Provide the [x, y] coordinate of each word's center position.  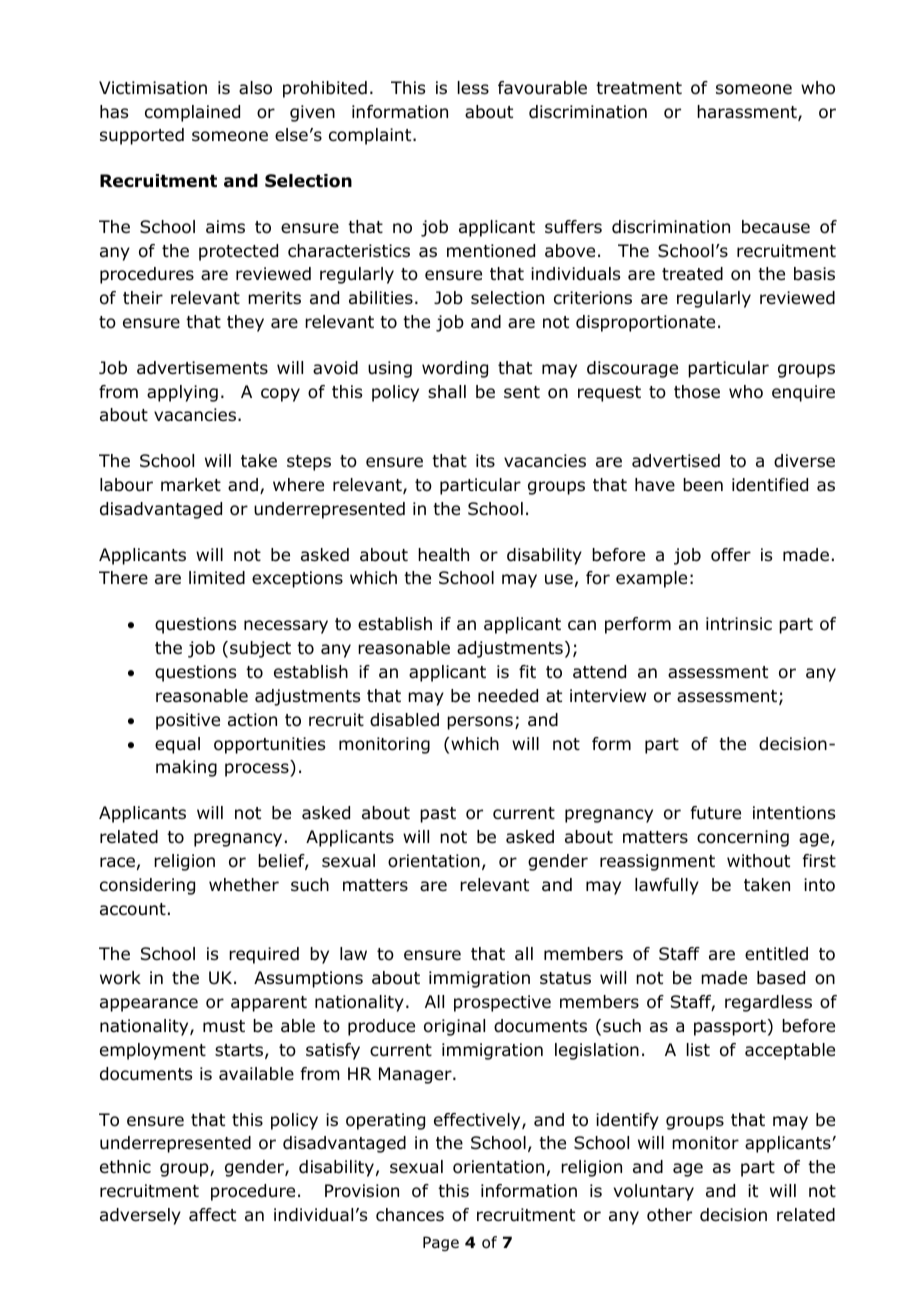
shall [447, 392]
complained [192, 113]
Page [441, 1243]
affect [212, 1215]
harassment [748, 113]
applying [182, 393]
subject [260, 649]
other [669, 1215]
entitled [776, 954]
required [264, 955]
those [697, 392]
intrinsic [739, 623]
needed [508, 696]
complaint [371, 136]
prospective [502, 1003]
